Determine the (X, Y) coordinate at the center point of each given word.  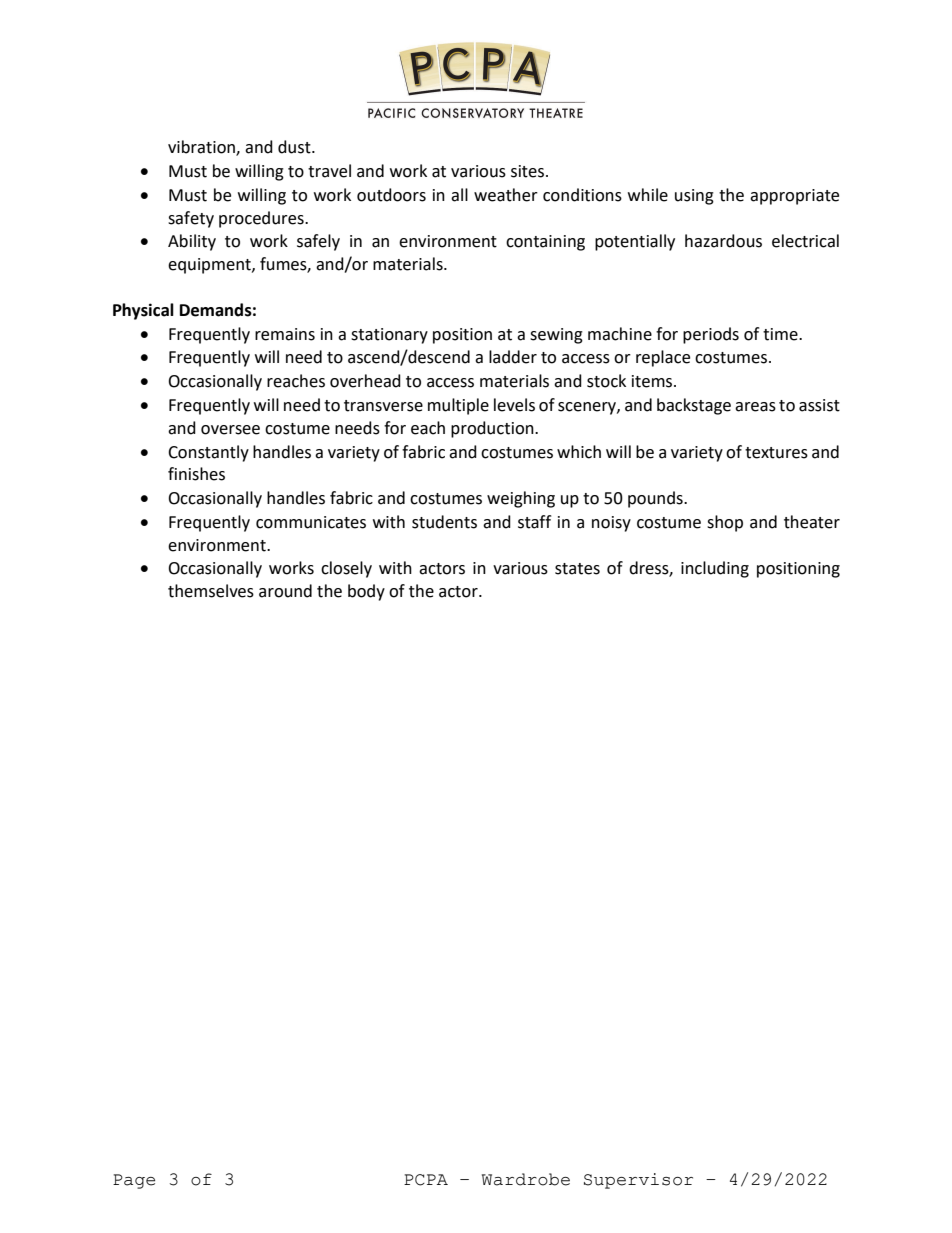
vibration (202, 148)
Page (134, 1181)
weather (506, 195)
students (444, 522)
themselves (211, 591)
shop (725, 523)
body (366, 592)
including (715, 569)
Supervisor (638, 1181)
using (694, 197)
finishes (196, 474)
